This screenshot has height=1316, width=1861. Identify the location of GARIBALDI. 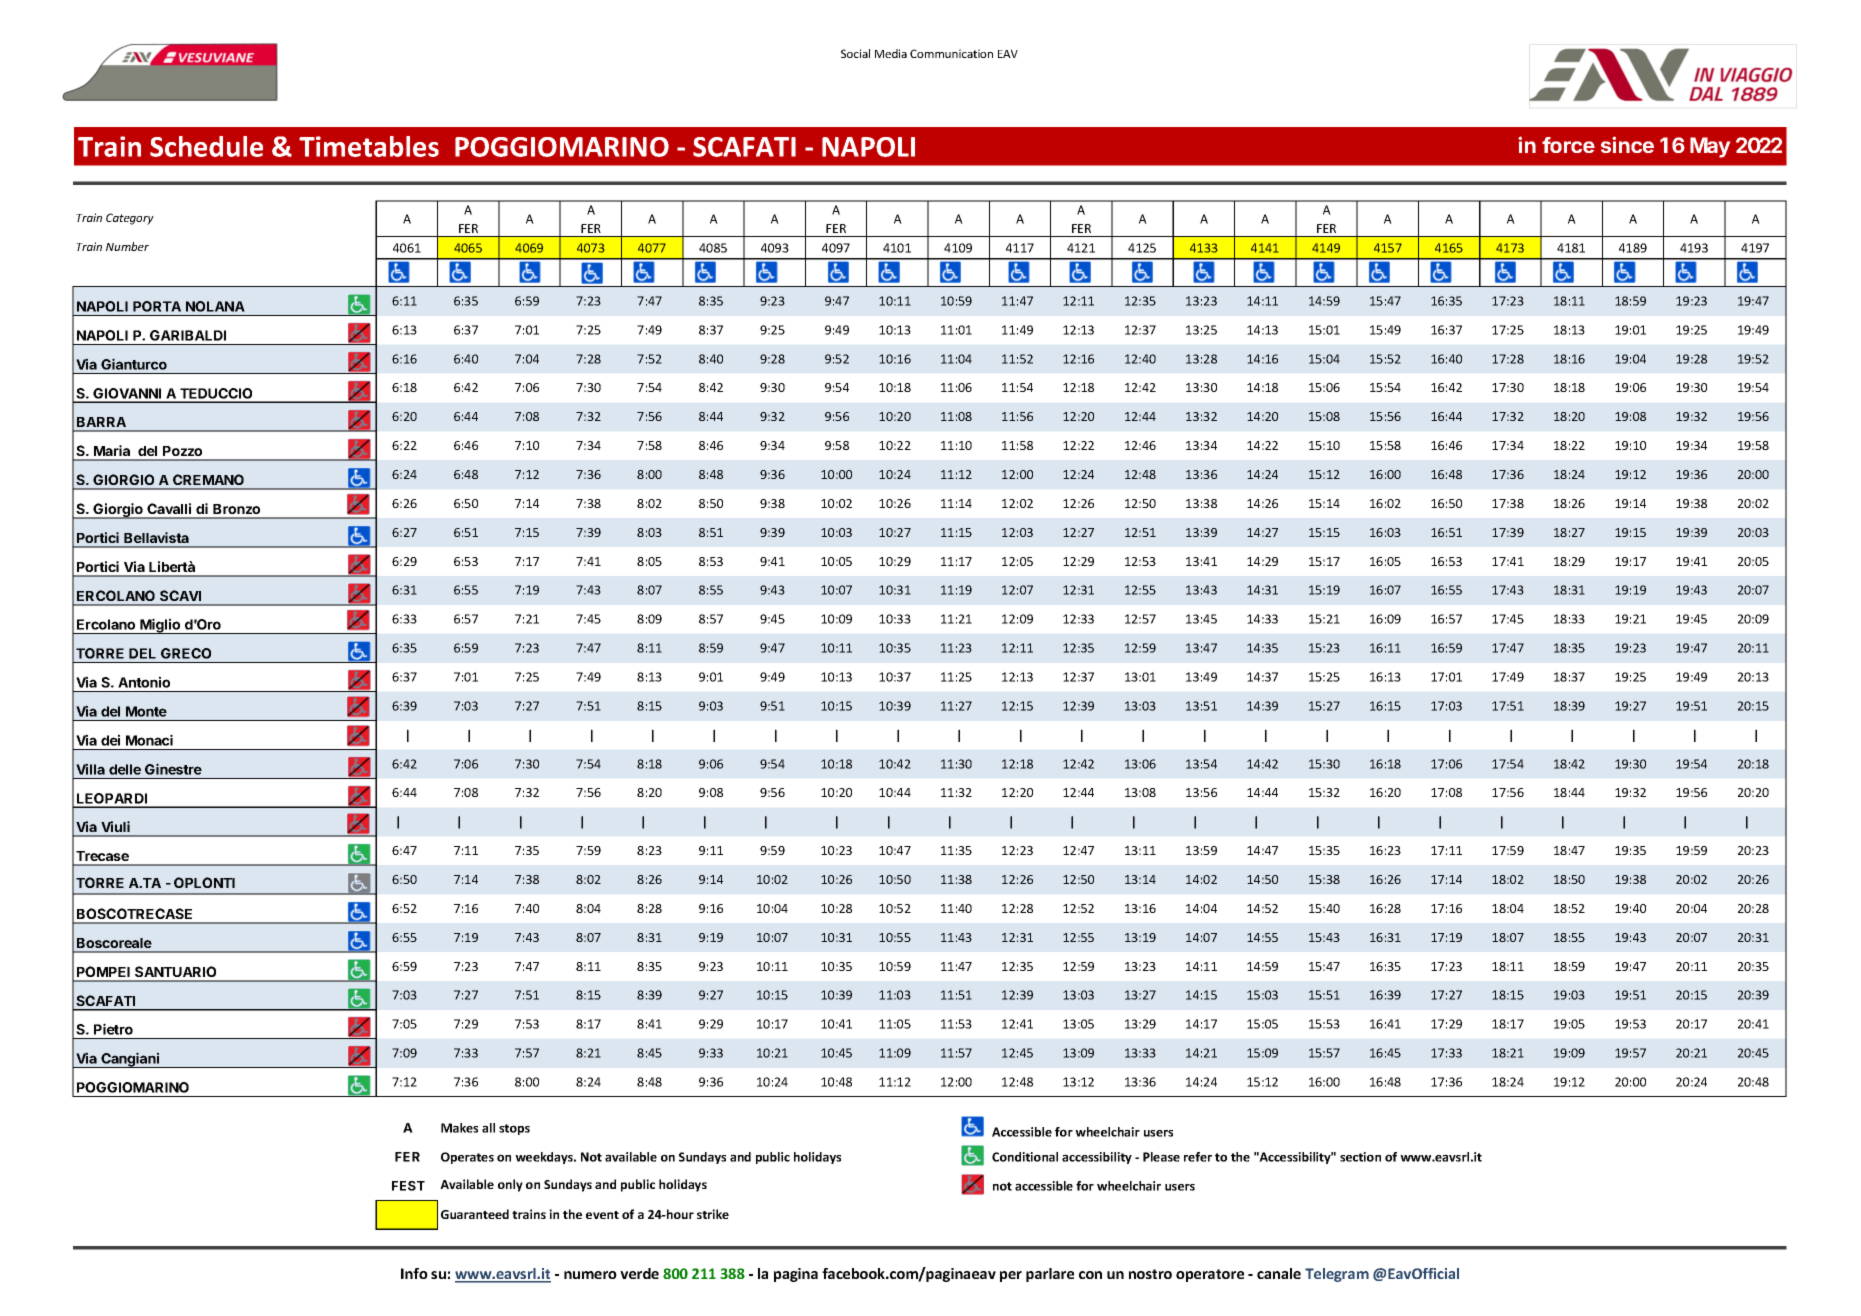
(188, 335).
